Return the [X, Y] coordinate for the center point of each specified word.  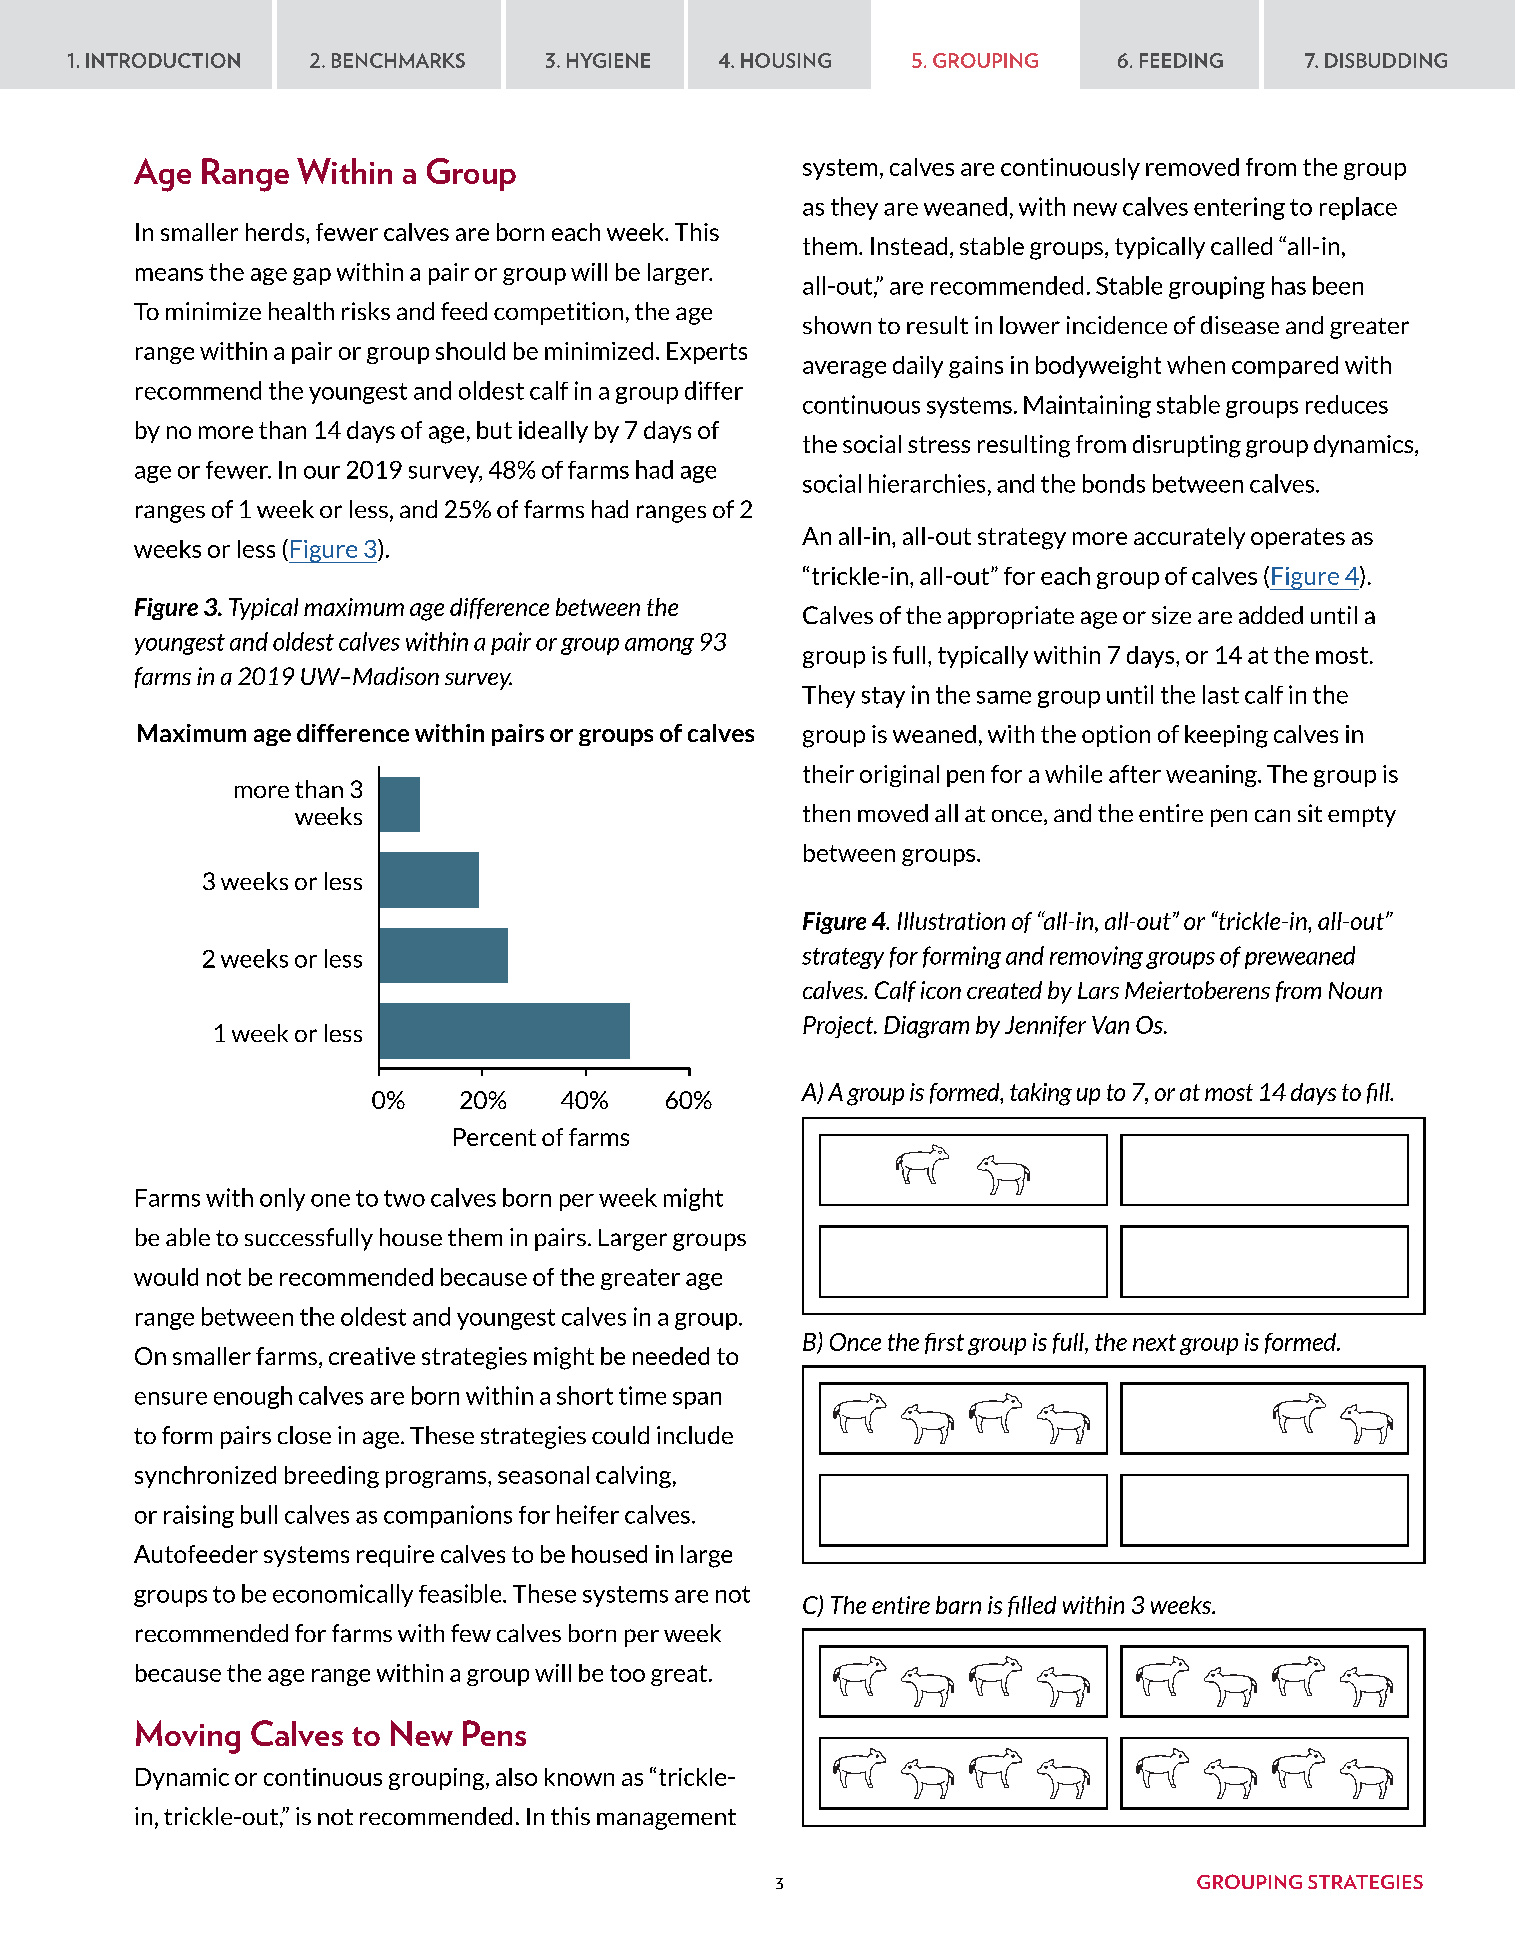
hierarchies [927, 483]
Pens [494, 1733]
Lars [1098, 990]
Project [839, 1027]
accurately [1189, 538]
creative [372, 1356]
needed [671, 1356]
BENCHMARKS [398, 60]
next [1154, 1342]
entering [1239, 208]
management [666, 1819]
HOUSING [786, 60]
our [322, 472]
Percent [495, 1137]
